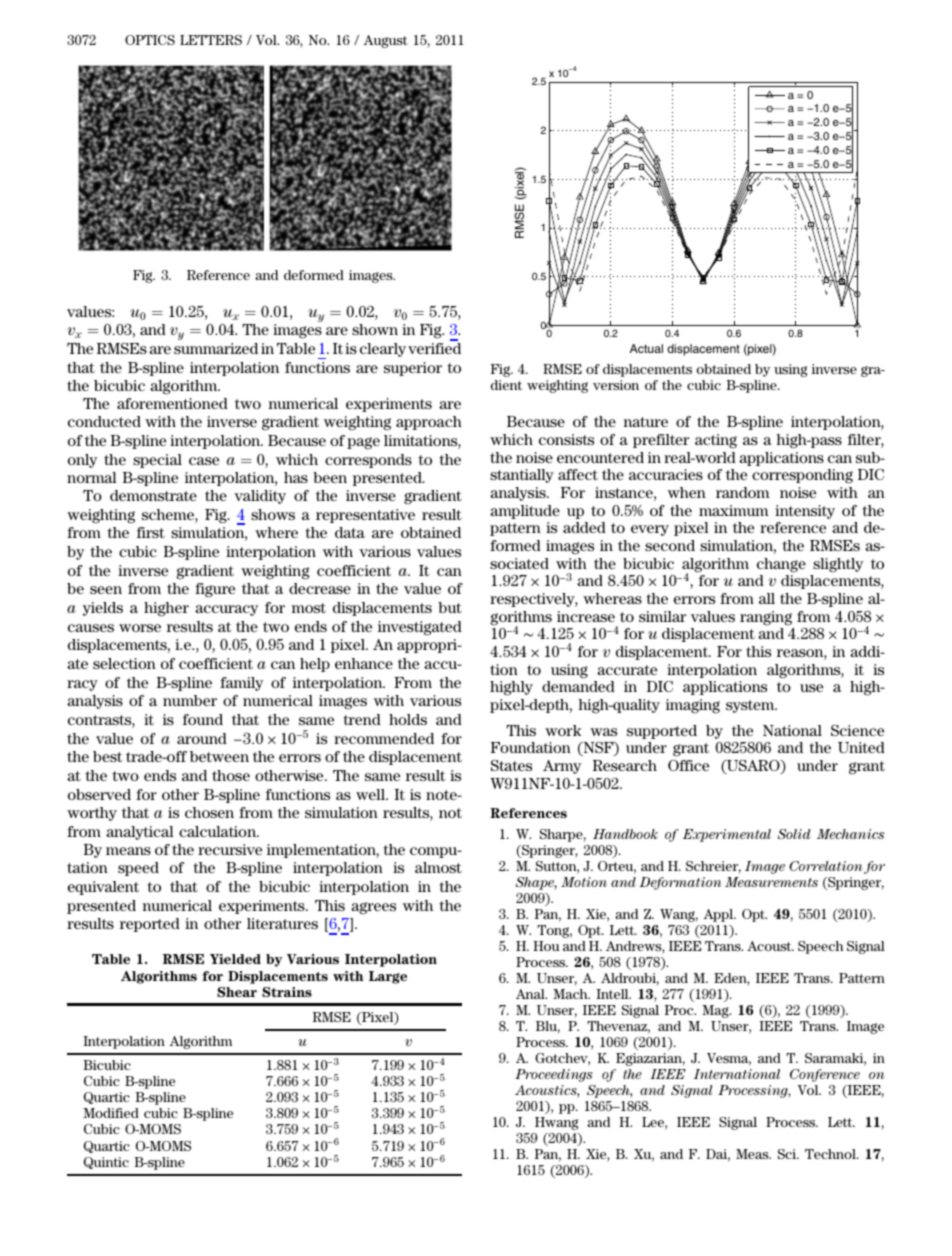 Image resolution: width=952 pixels, height=1256 pixels. What do you see at coordinates (150, 925) in the screenshot?
I see `reported` at bounding box center [150, 925].
